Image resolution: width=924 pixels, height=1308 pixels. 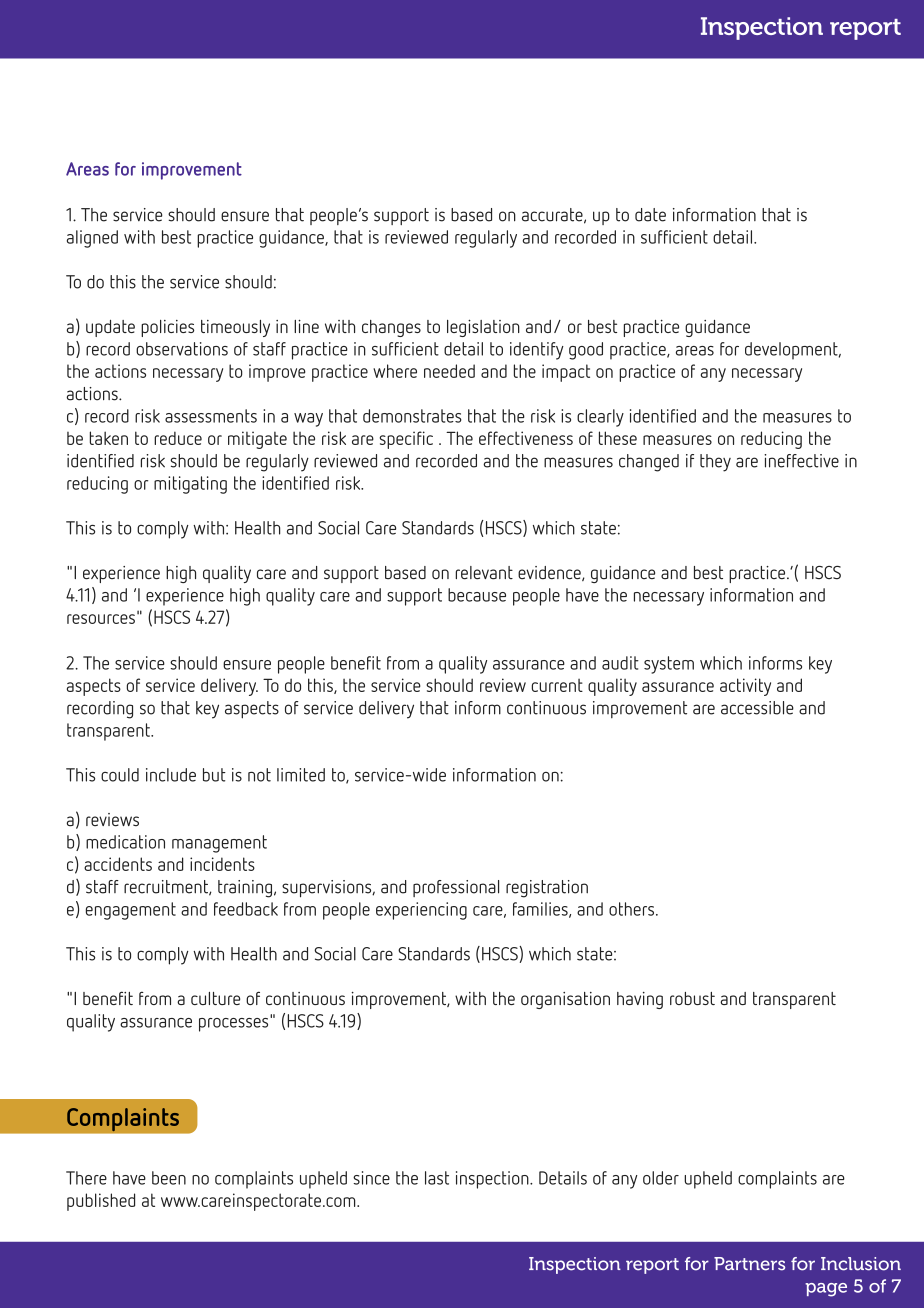 What do you see at coordinates (586, 351) in the screenshot?
I see `good` at bounding box center [586, 351].
